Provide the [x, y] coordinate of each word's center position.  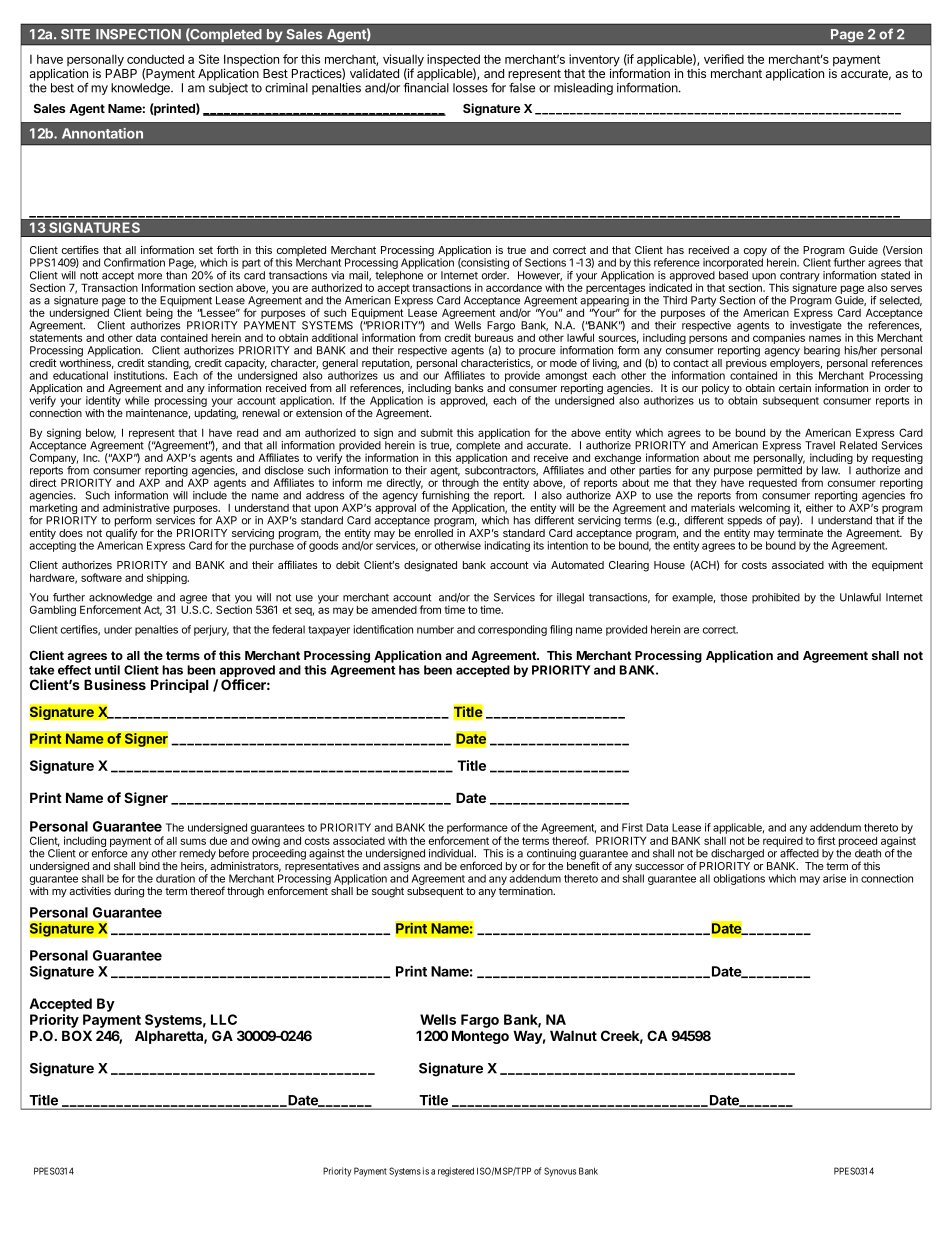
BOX [77, 1035]
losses [470, 88]
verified [724, 59]
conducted [155, 59]
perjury [211, 630]
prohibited [776, 598]
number [435, 629]
